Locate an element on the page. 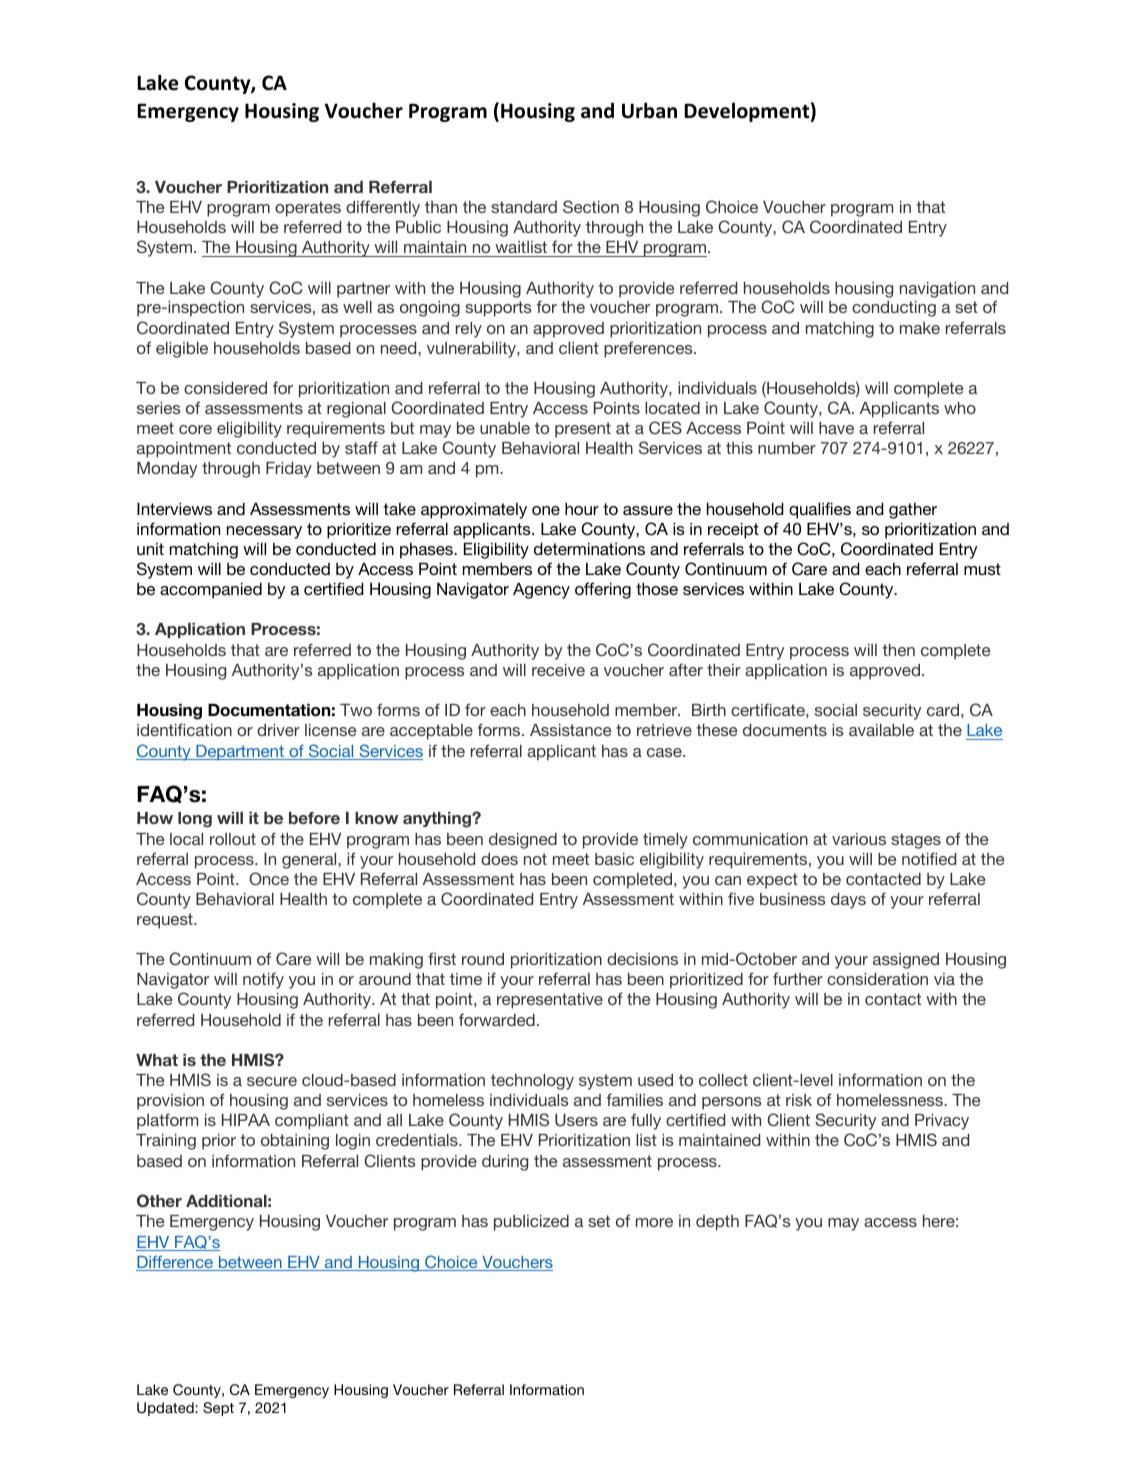 The image size is (1145, 1482). secure is located at coordinates (272, 1081).
